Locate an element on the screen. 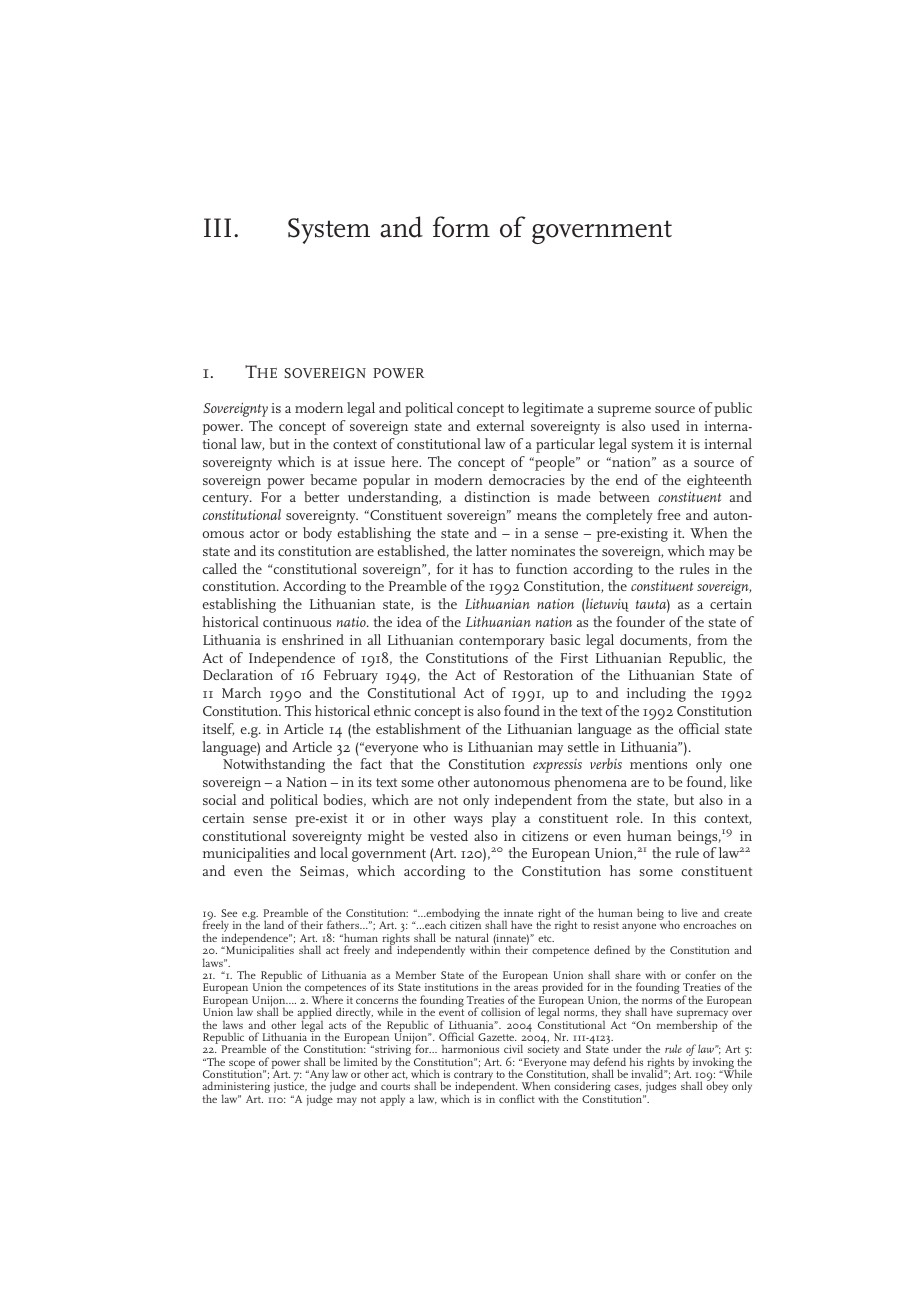 The height and width of the screenshot is (1308, 924). form is located at coordinates (461, 227).
